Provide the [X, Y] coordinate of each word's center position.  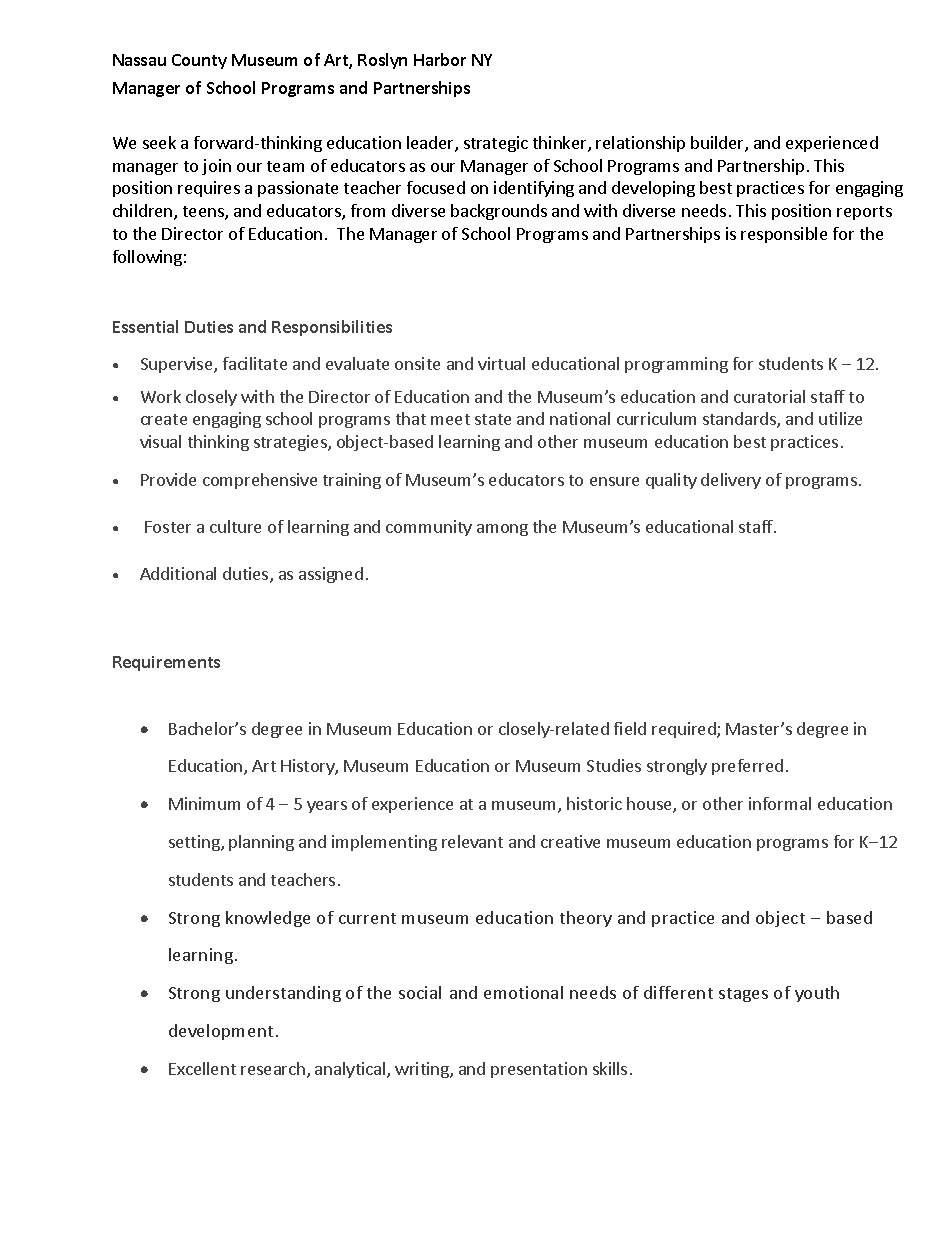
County [199, 61]
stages [743, 995]
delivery [731, 481]
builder [718, 144]
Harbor [440, 59]
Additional [178, 573]
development [221, 1032]
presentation [539, 1070]
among [502, 530]
